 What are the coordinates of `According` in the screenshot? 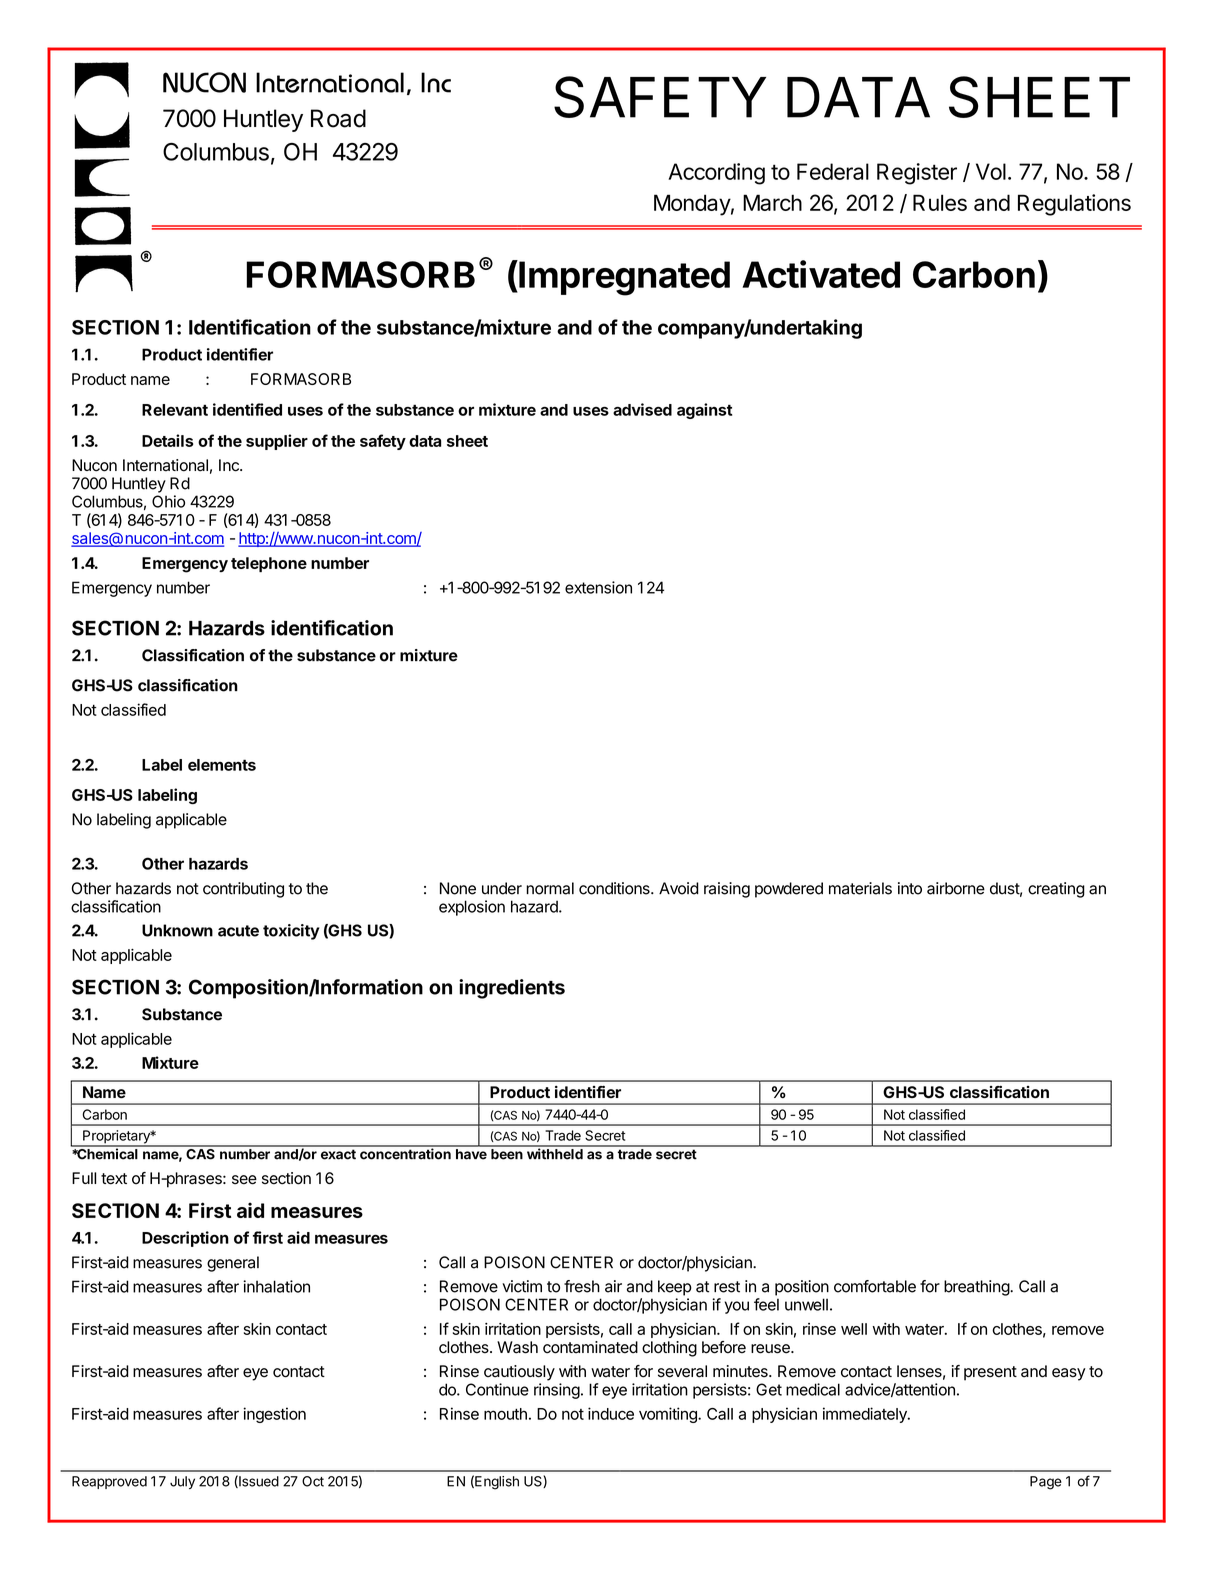 It's located at (716, 174).
